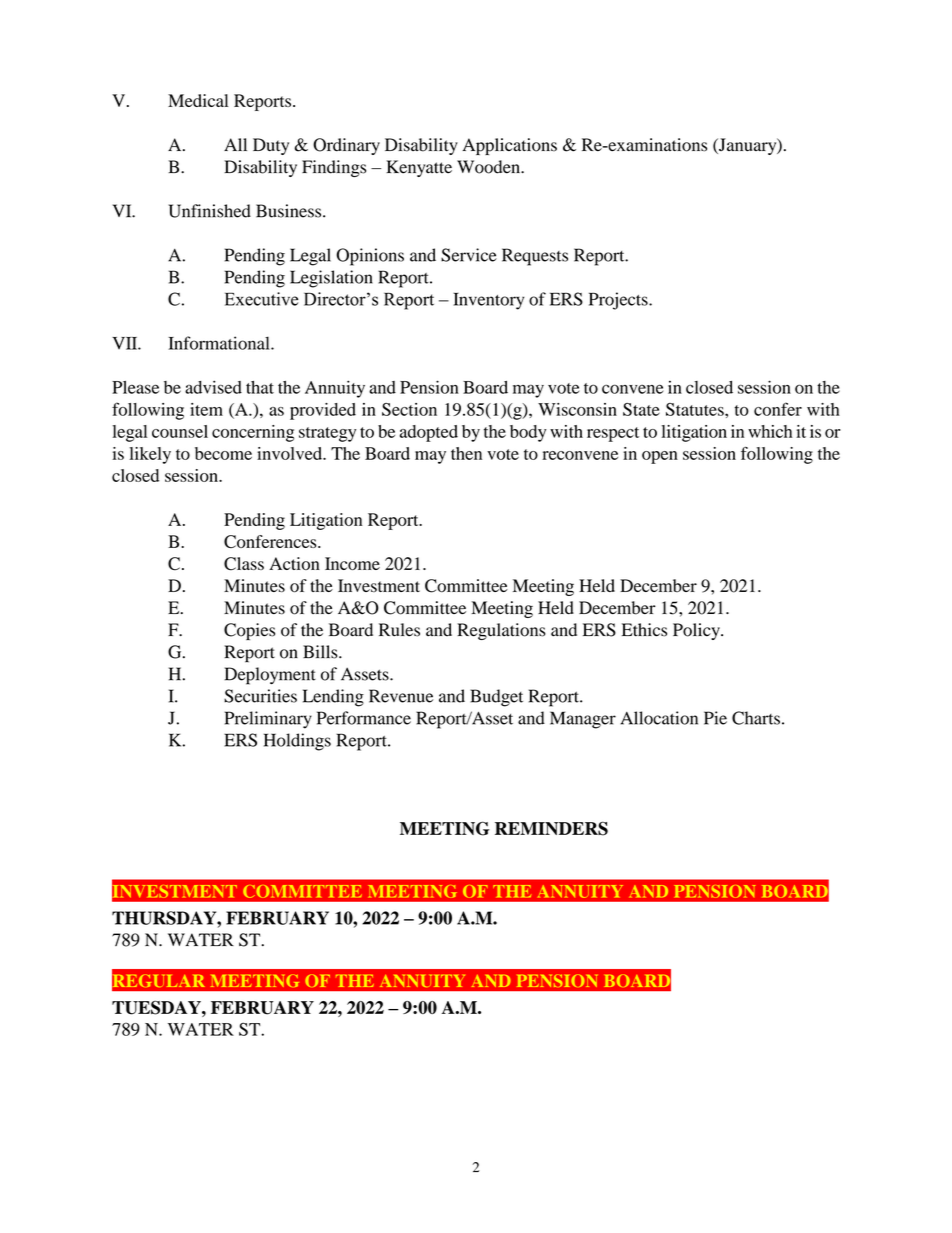 The image size is (952, 1233). Describe the element at coordinates (352, 563) in the screenshot. I see `Income` at that location.
